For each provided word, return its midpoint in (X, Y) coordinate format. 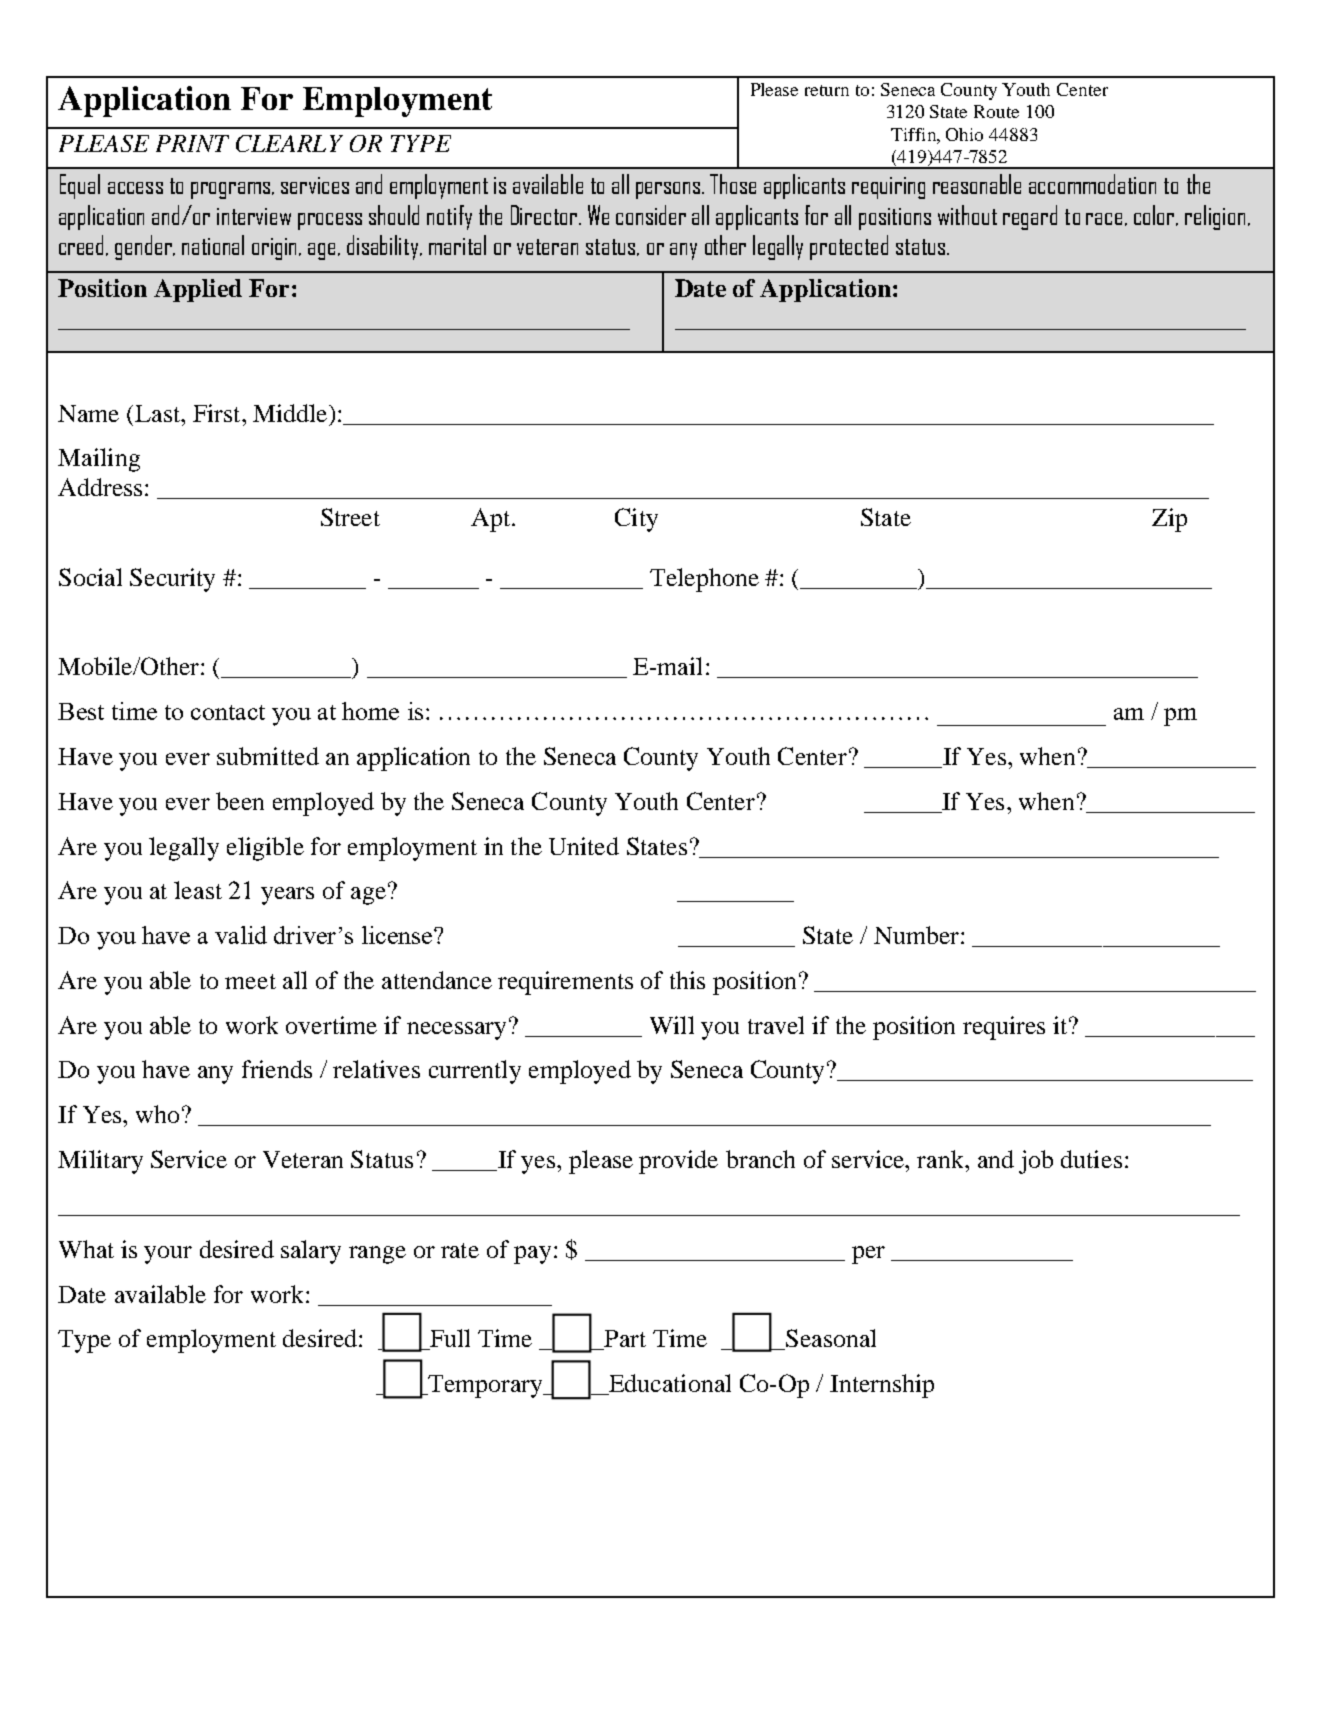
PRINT (192, 143)
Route (996, 111)
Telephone (704, 580)
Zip (1169, 520)
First (218, 413)
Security (172, 580)
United (584, 846)
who (157, 1114)
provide (678, 1162)
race (1104, 219)
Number (916, 935)
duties (1091, 1159)
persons (669, 190)
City (636, 520)
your (168, 1255)
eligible (265, 849)
